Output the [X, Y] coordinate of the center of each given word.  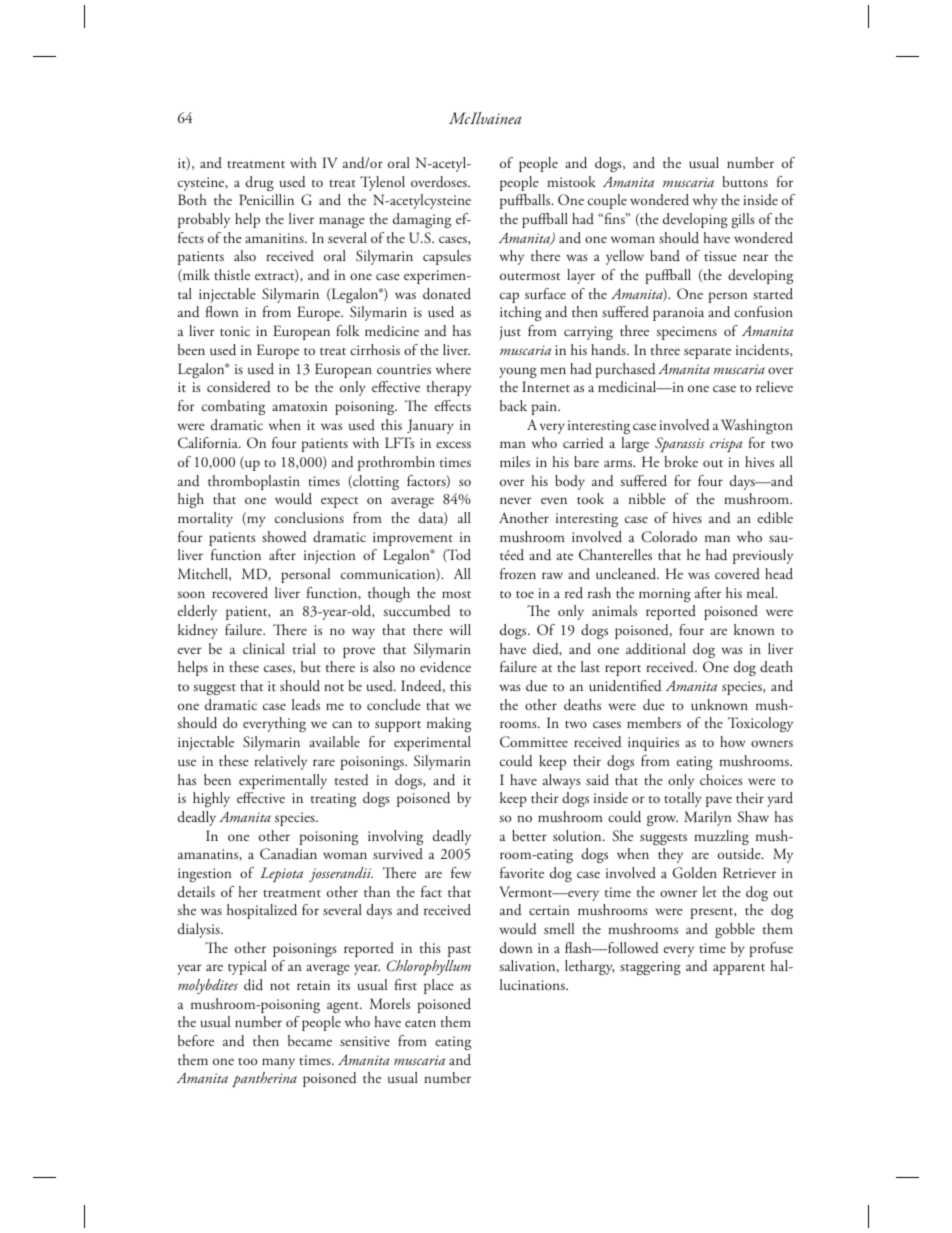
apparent [739, 969]
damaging [422, 220]
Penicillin [266, 199]
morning [665, 595]
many [278, 1063]
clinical [264, 648]
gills [743, 220]
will [460, 629]
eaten [420, 1023]
